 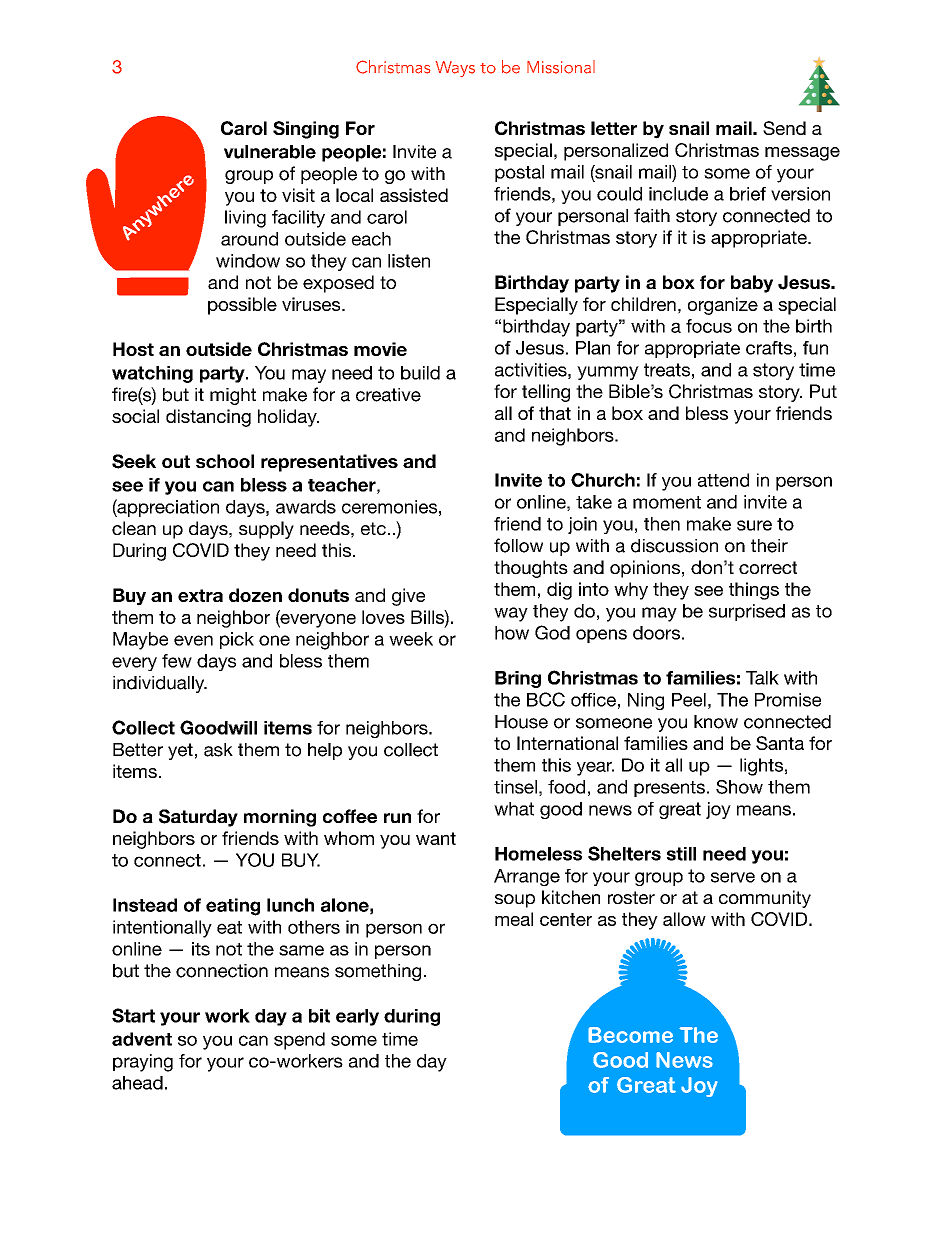 I want to click on early, so click(x=357, y=1017).
